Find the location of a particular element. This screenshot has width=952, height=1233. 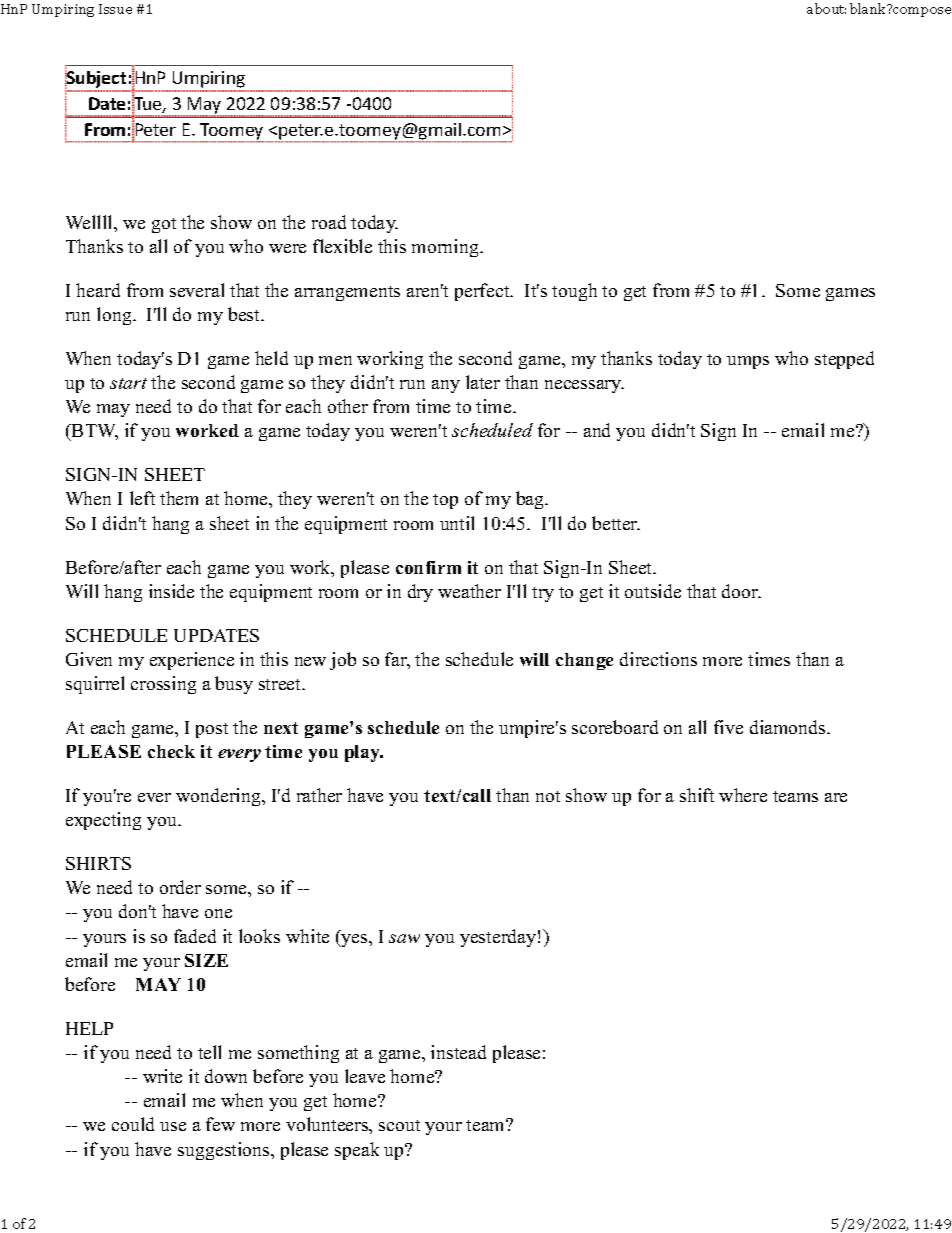

not is located at coordinates (548, 796).
